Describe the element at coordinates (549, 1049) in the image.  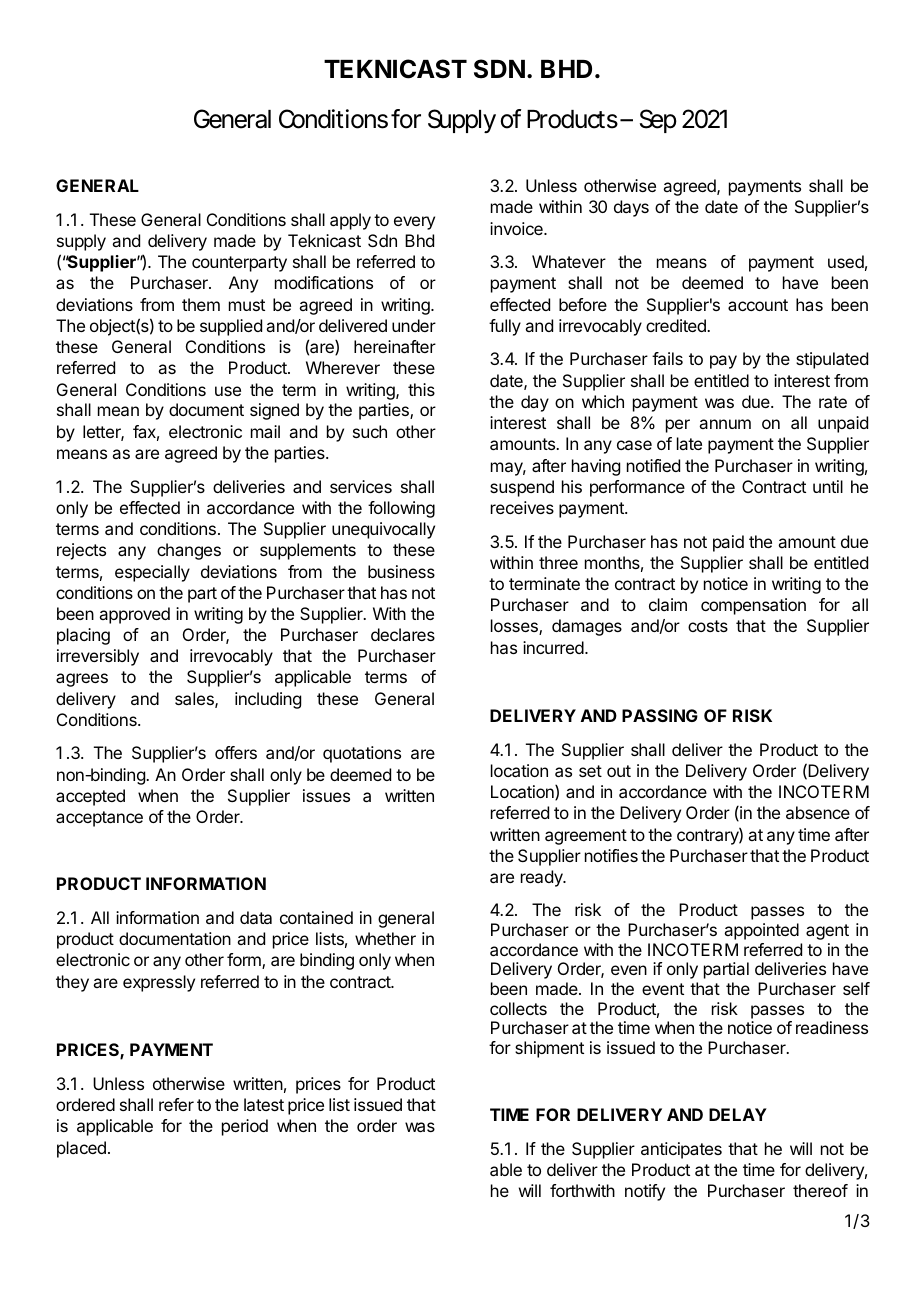
I see `shipment` at that location.
